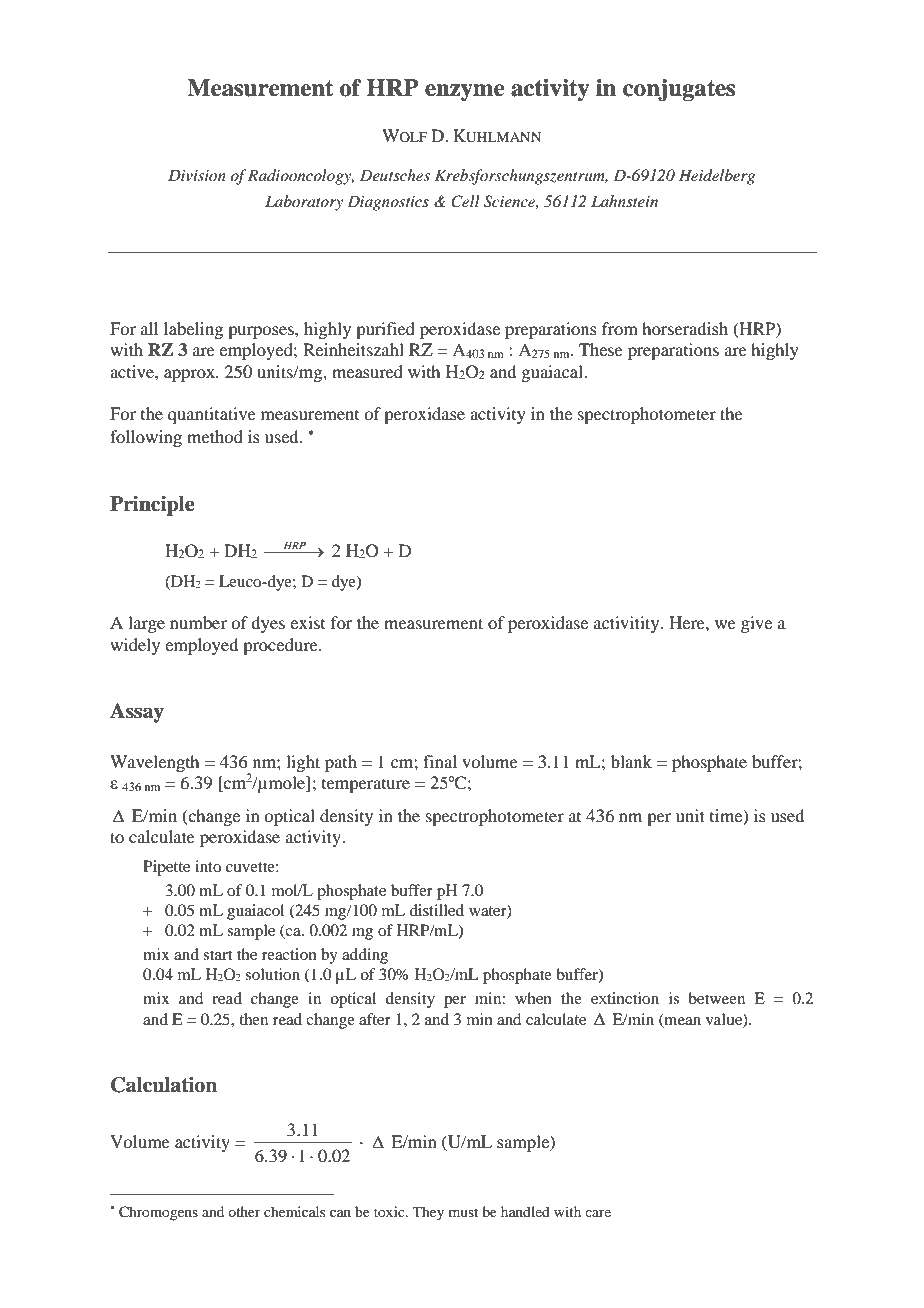  Describe the element at coordinates (685, 328) in the image. I see `horseradish` at that location.
